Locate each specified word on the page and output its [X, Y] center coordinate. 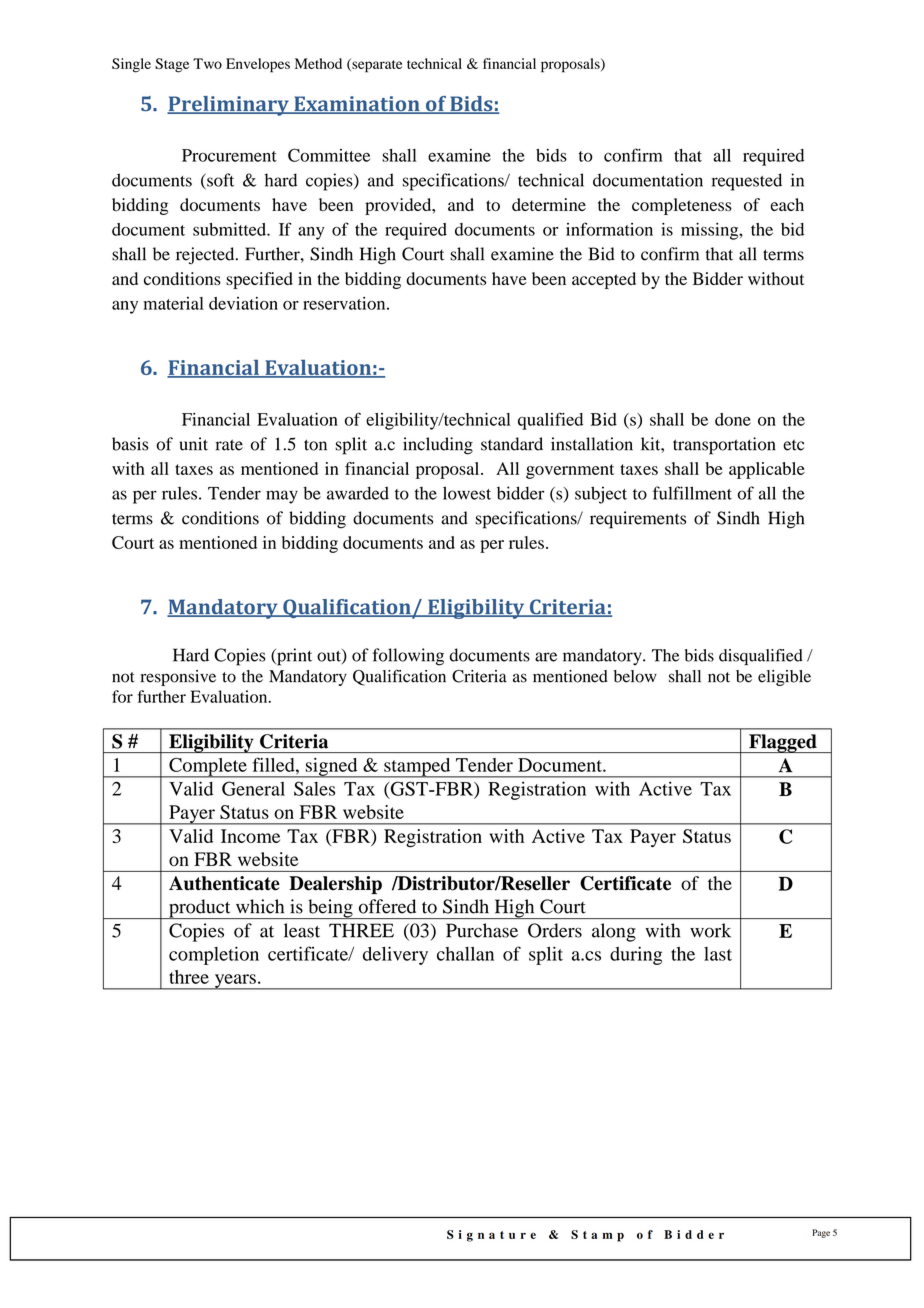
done [733, 419]
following [408, 657]
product [200, 909]
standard [512, 444]
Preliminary [229, 106]
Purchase [482, 930]
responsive [178, 678]
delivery [395, 955]
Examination [357, 105]
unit [193, 444]
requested [747, 182]
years [235, 982]
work [710, 930]
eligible [784, 678]
